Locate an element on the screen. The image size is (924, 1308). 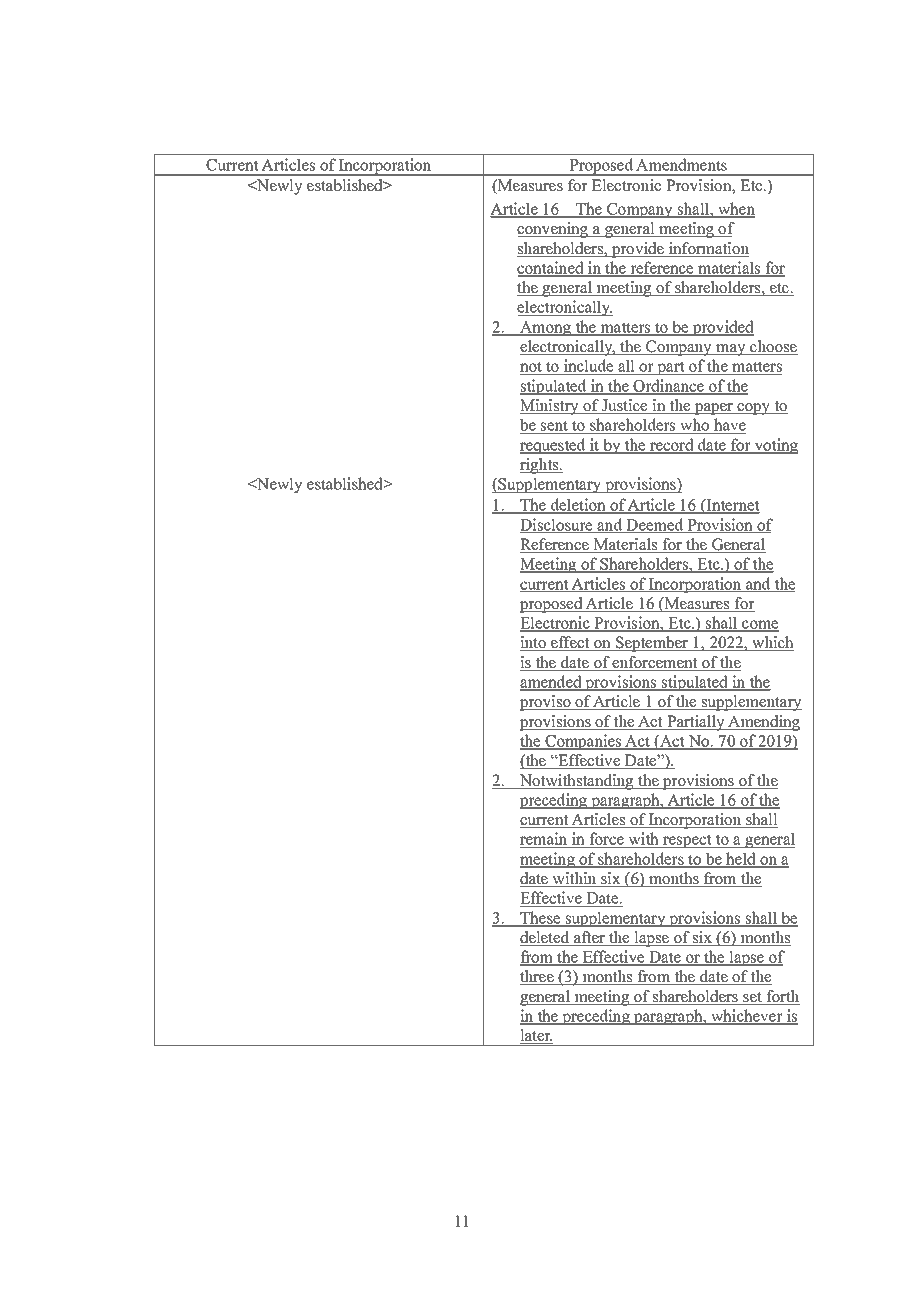
after is located at coordinates (589, 938).
